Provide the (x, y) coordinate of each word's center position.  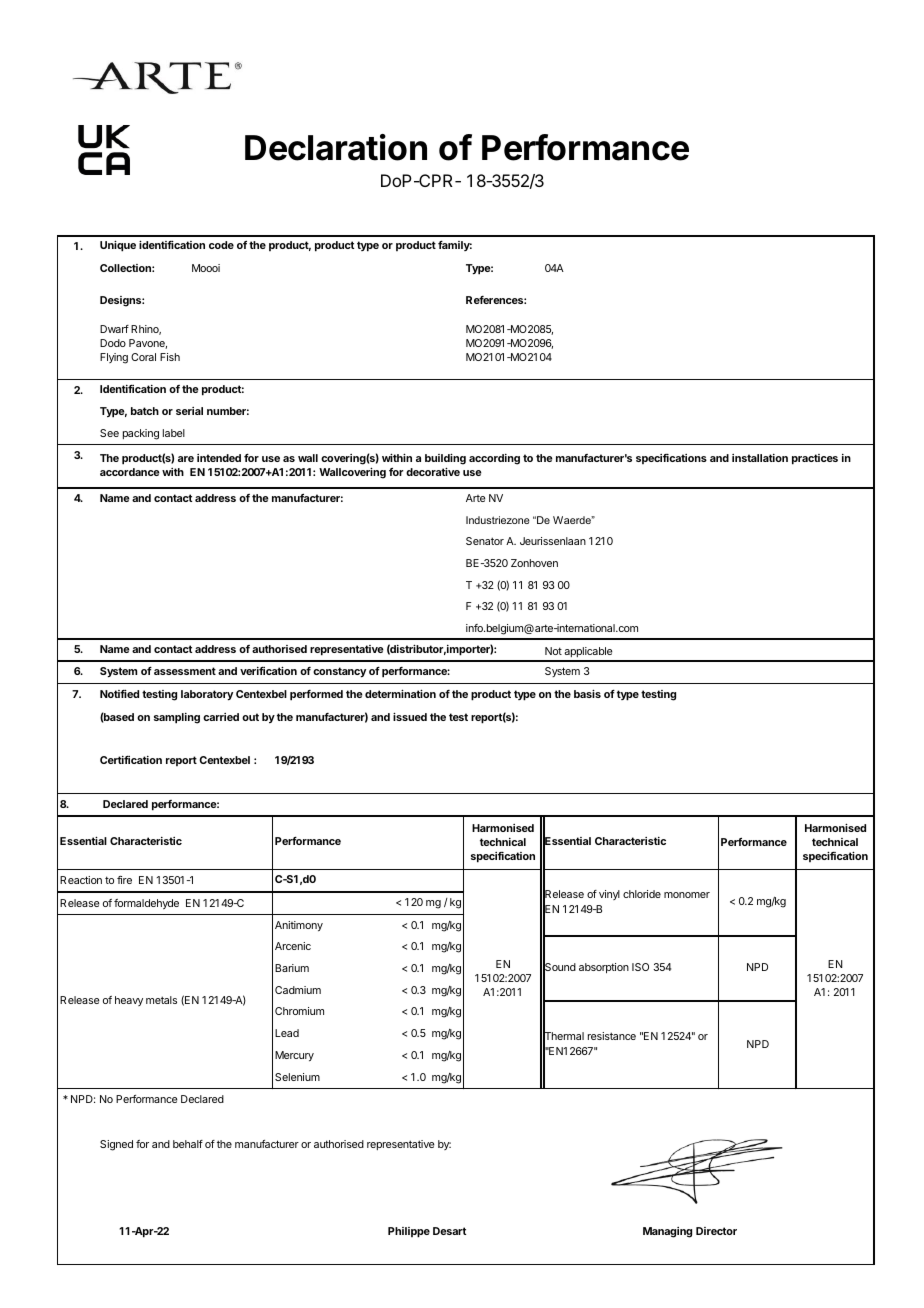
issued (410, 716)
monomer (687, 895)
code (221, 245)
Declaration (336, 147)
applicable (588, 654)
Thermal (563, 1037)
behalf (188, 1144)
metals (161, 1000)
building (445, 459)
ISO (640, 967)
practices (815, 459)
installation (760, 458)
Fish (170, 357)
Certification (131, 759)
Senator (485, 541)
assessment (185, 671)
